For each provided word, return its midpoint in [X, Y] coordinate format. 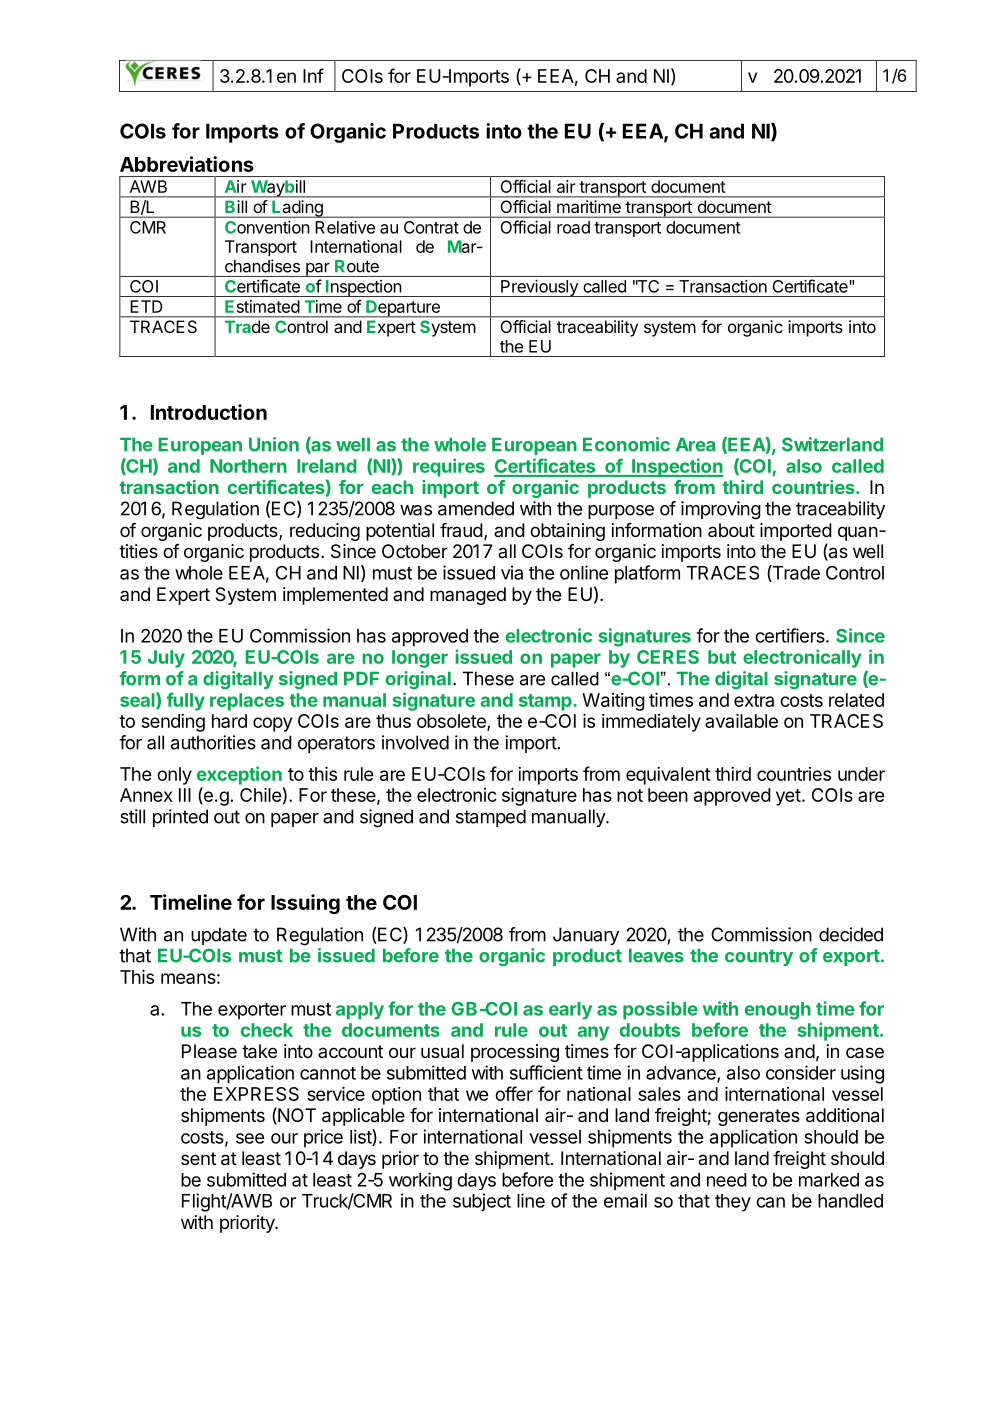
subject [482, 1202]
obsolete [452, 722]
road [573, 227]
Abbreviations [187, 164]
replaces [247, 702]
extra [754, 700]
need [727, 1180]
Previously [539, 288]
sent [198, 1158]
